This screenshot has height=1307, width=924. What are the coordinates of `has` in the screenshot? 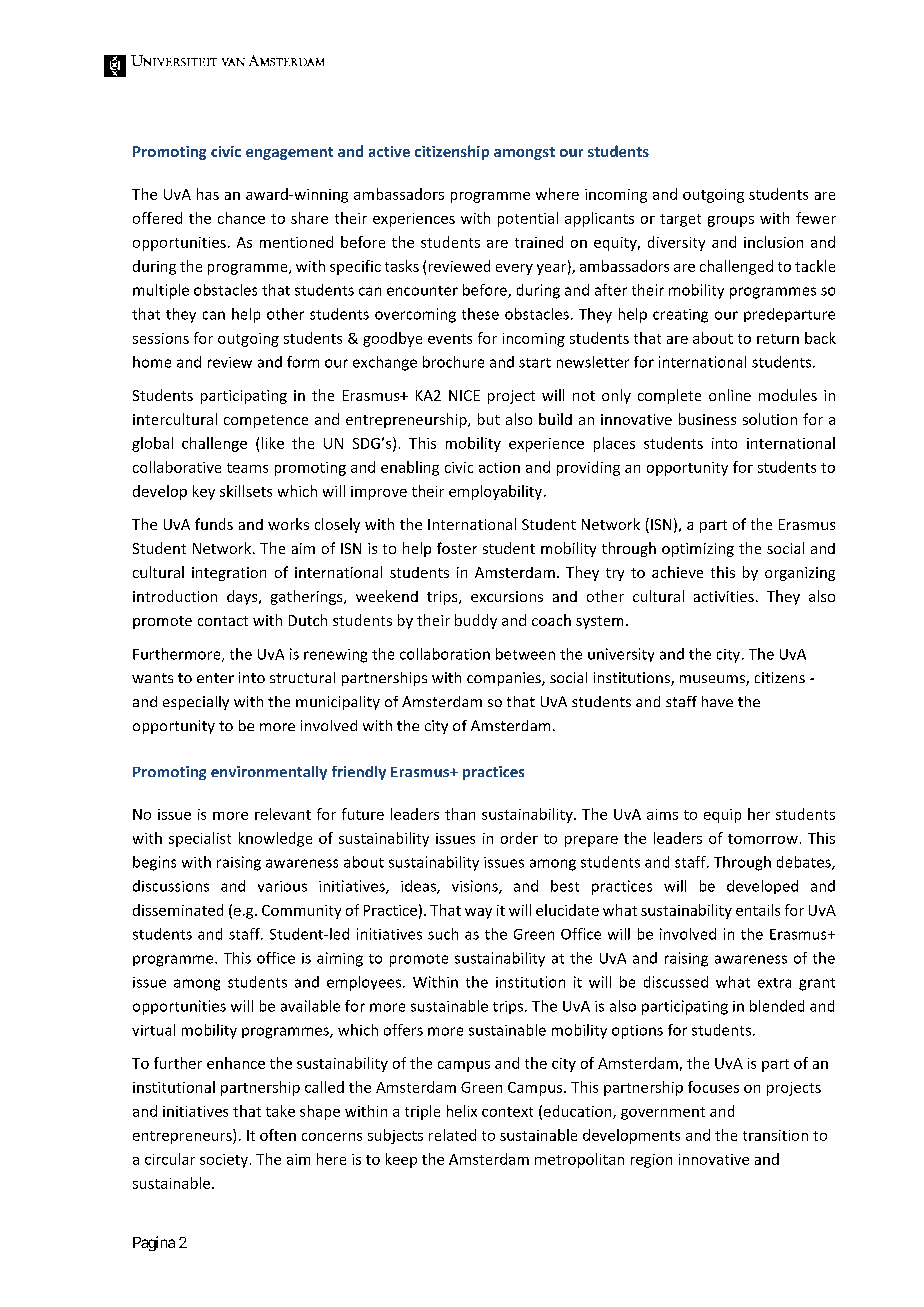 It's located at (208, 194).
